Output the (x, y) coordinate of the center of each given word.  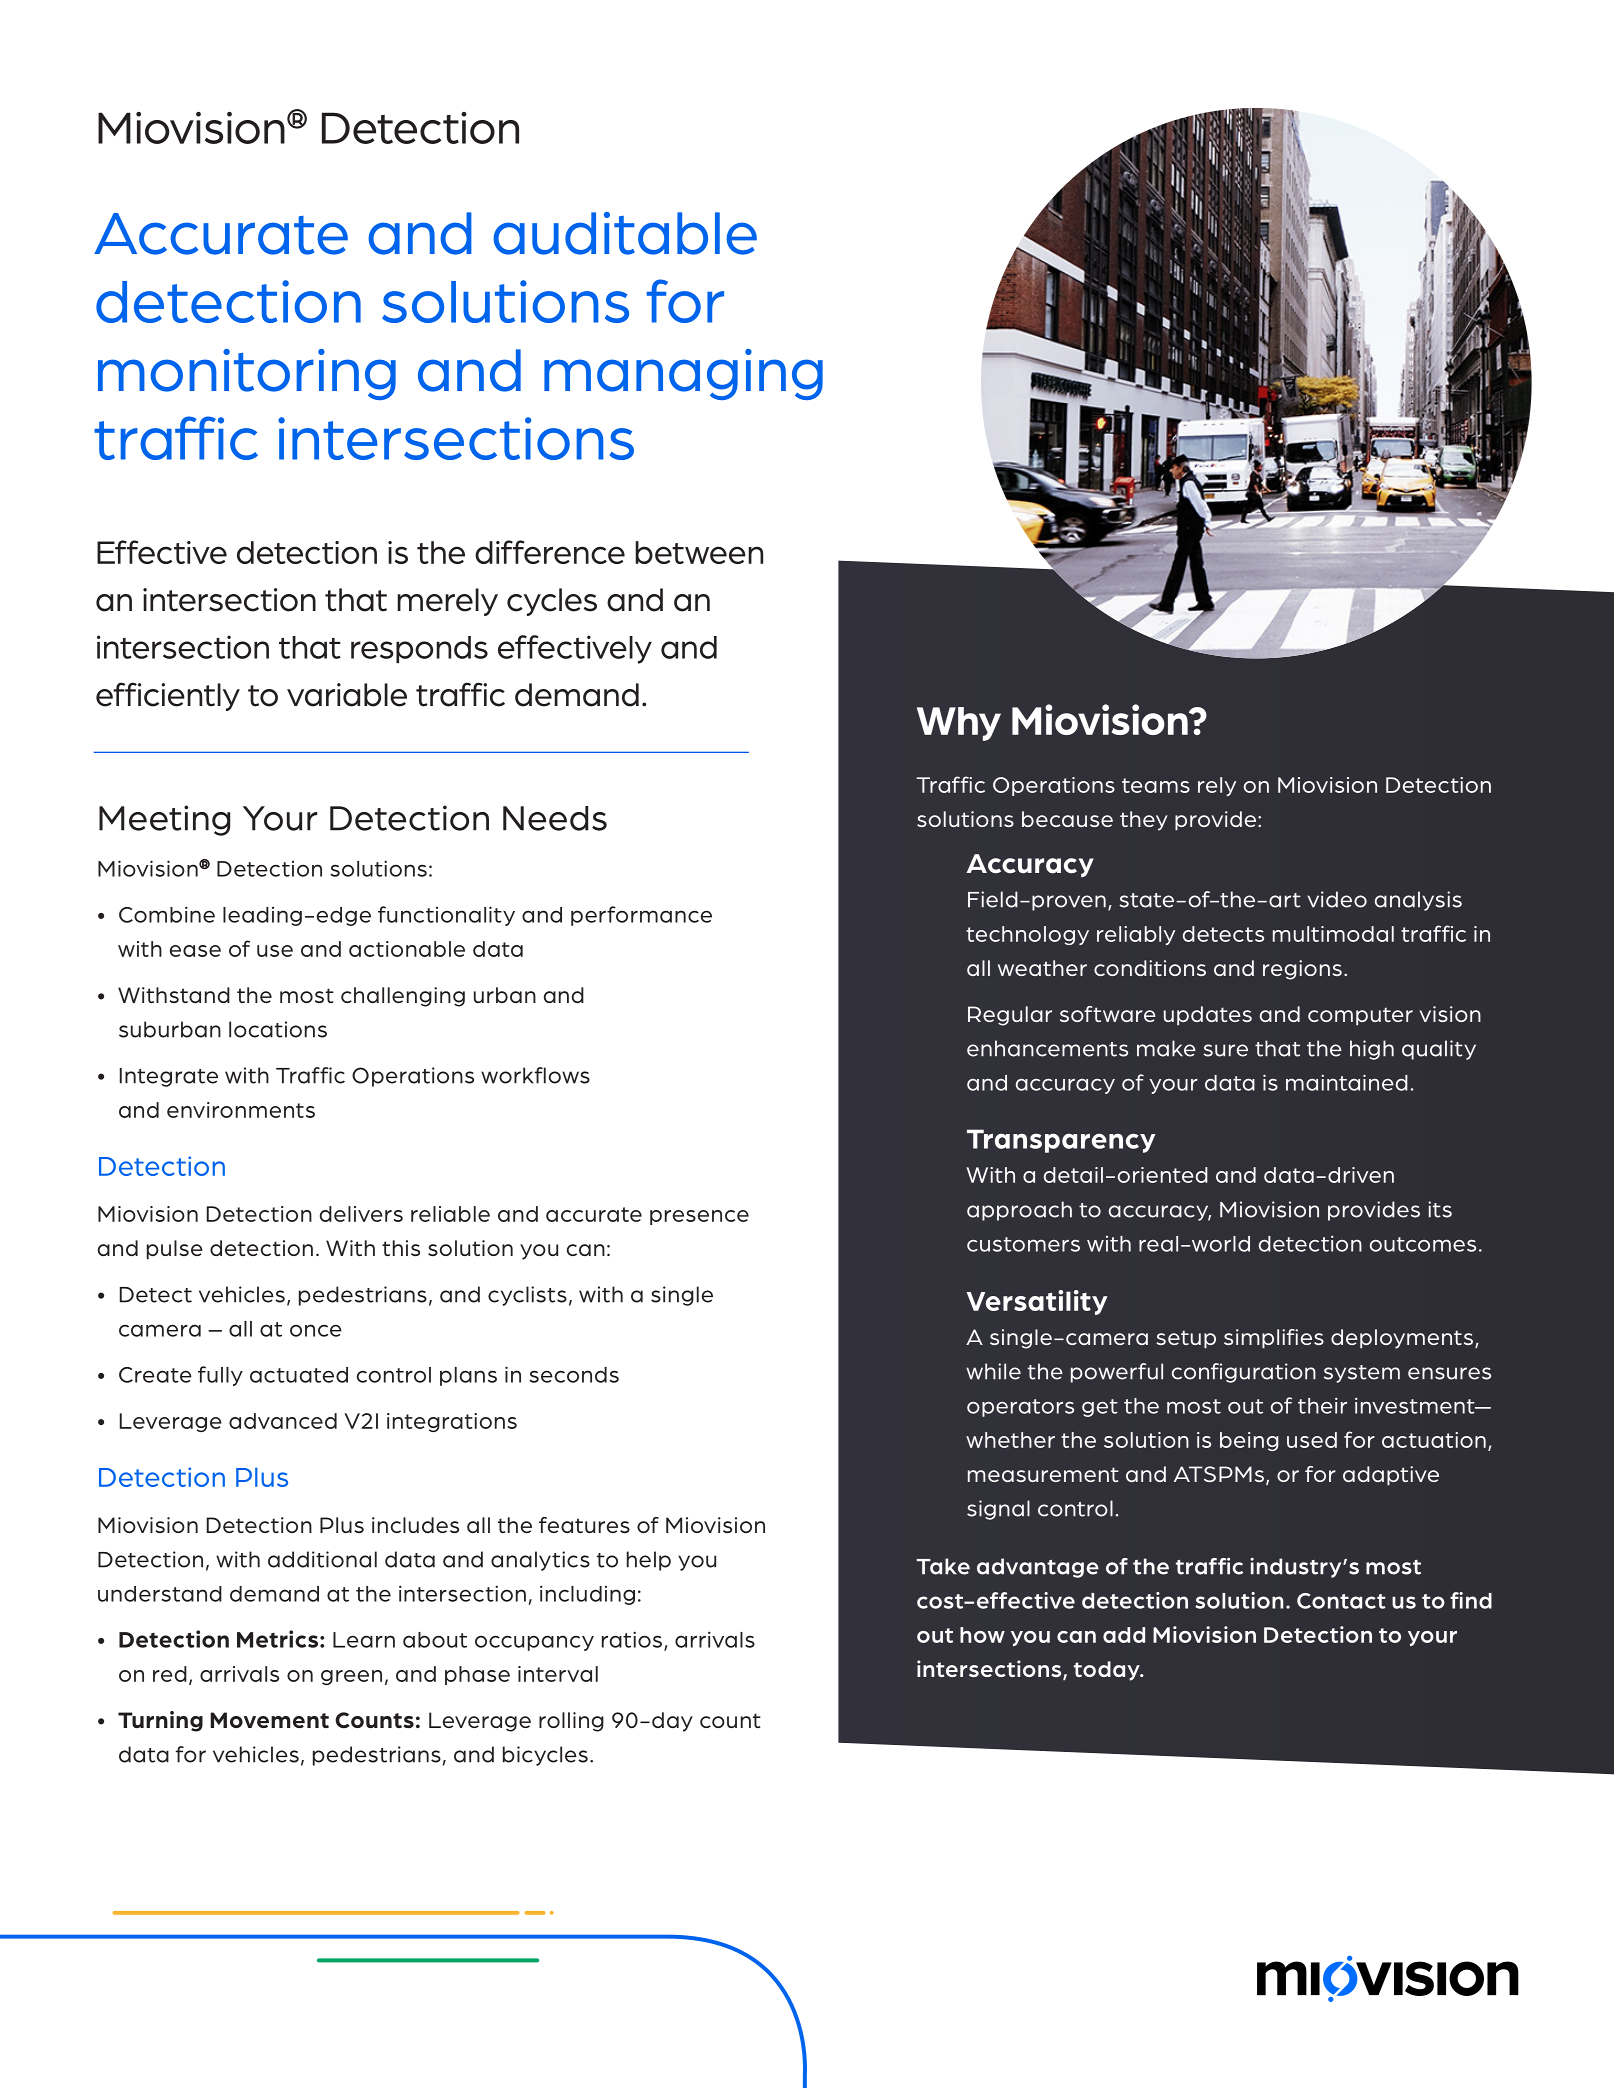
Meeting (164, 820)
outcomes (1423, 1244)
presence (699, 1217)
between (699, 552)
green (351, 1677)
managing (683, 374)
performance (641, 916)
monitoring (247, 374)
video (1337, 899)
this (401, 1248)
